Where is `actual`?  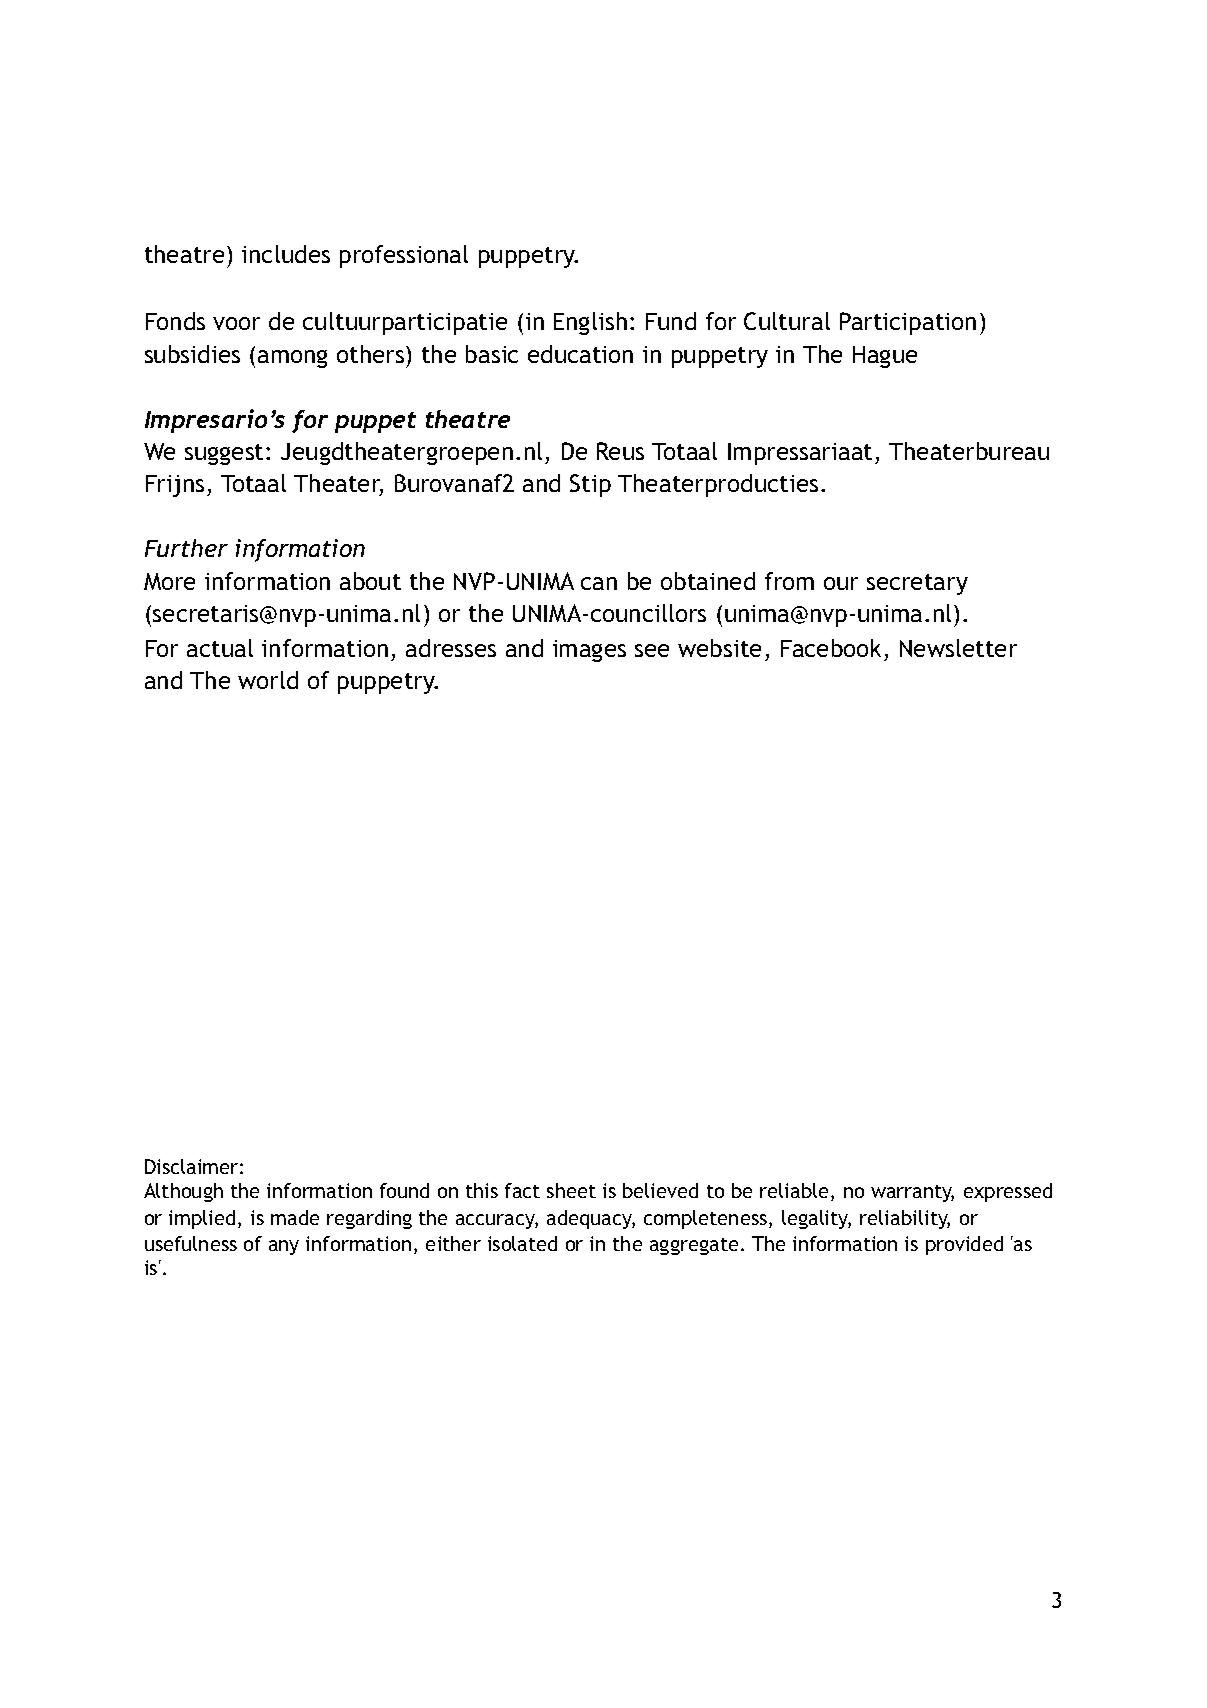
actual is located at coordinates (220, 648).
